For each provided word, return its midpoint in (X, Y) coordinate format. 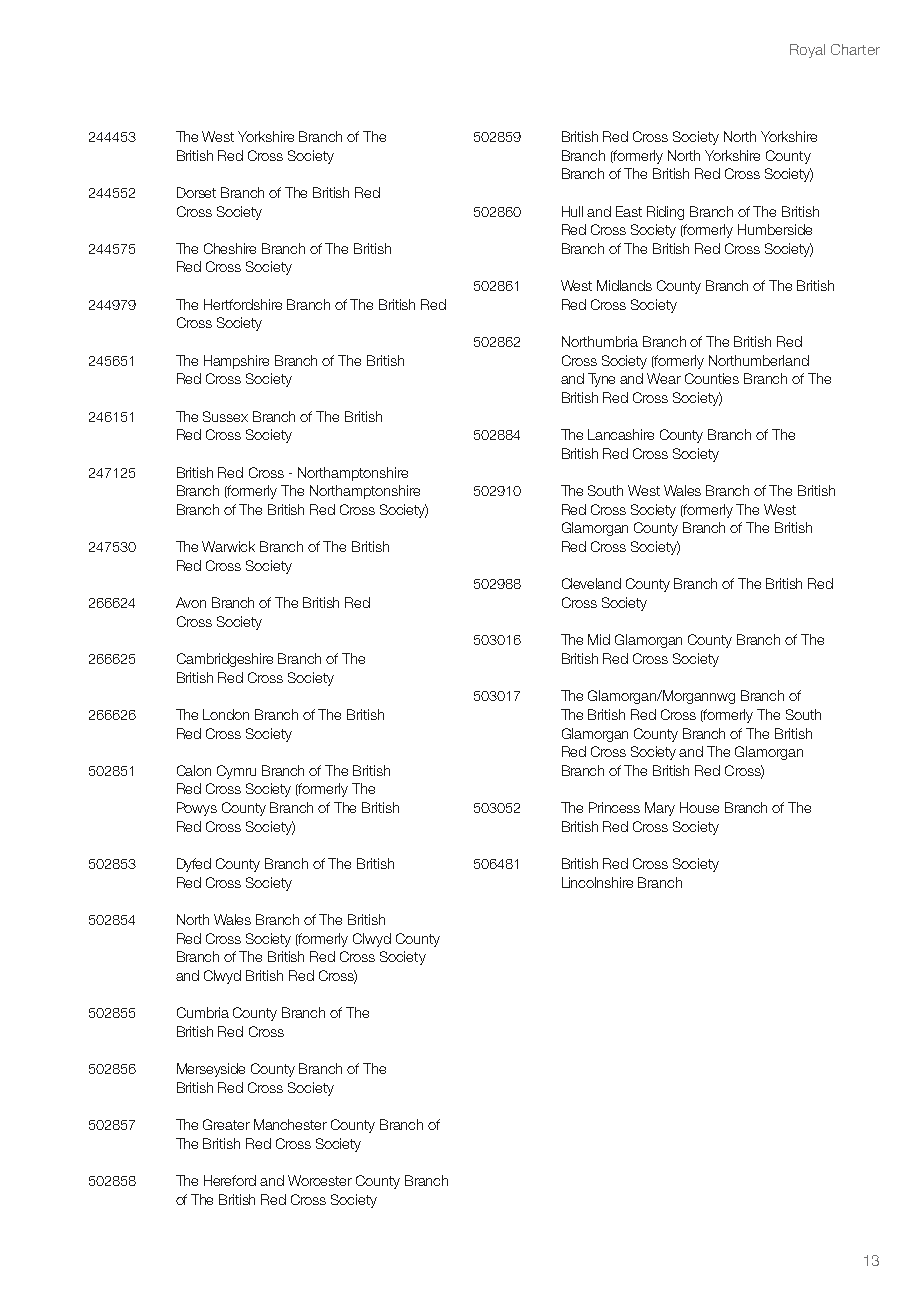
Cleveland (591, 583)
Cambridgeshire (225, 660)
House (699, 807)
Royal (807, 51)
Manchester (290, 1124)
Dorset (196, 192)
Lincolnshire (597, 882)
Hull (572, 211)
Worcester (320, 1180)
